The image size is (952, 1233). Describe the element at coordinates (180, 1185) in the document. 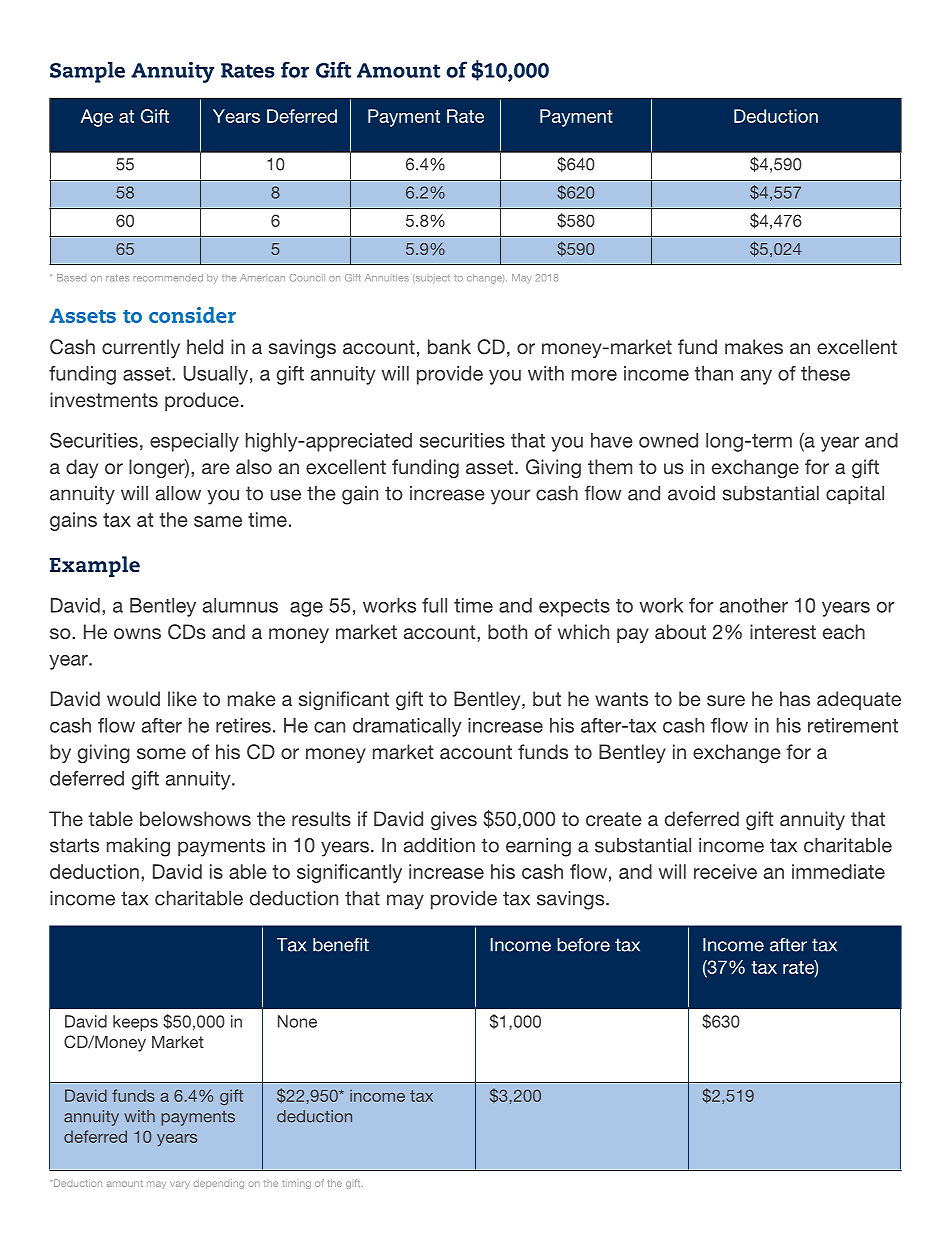

I see `vary` at that location.
